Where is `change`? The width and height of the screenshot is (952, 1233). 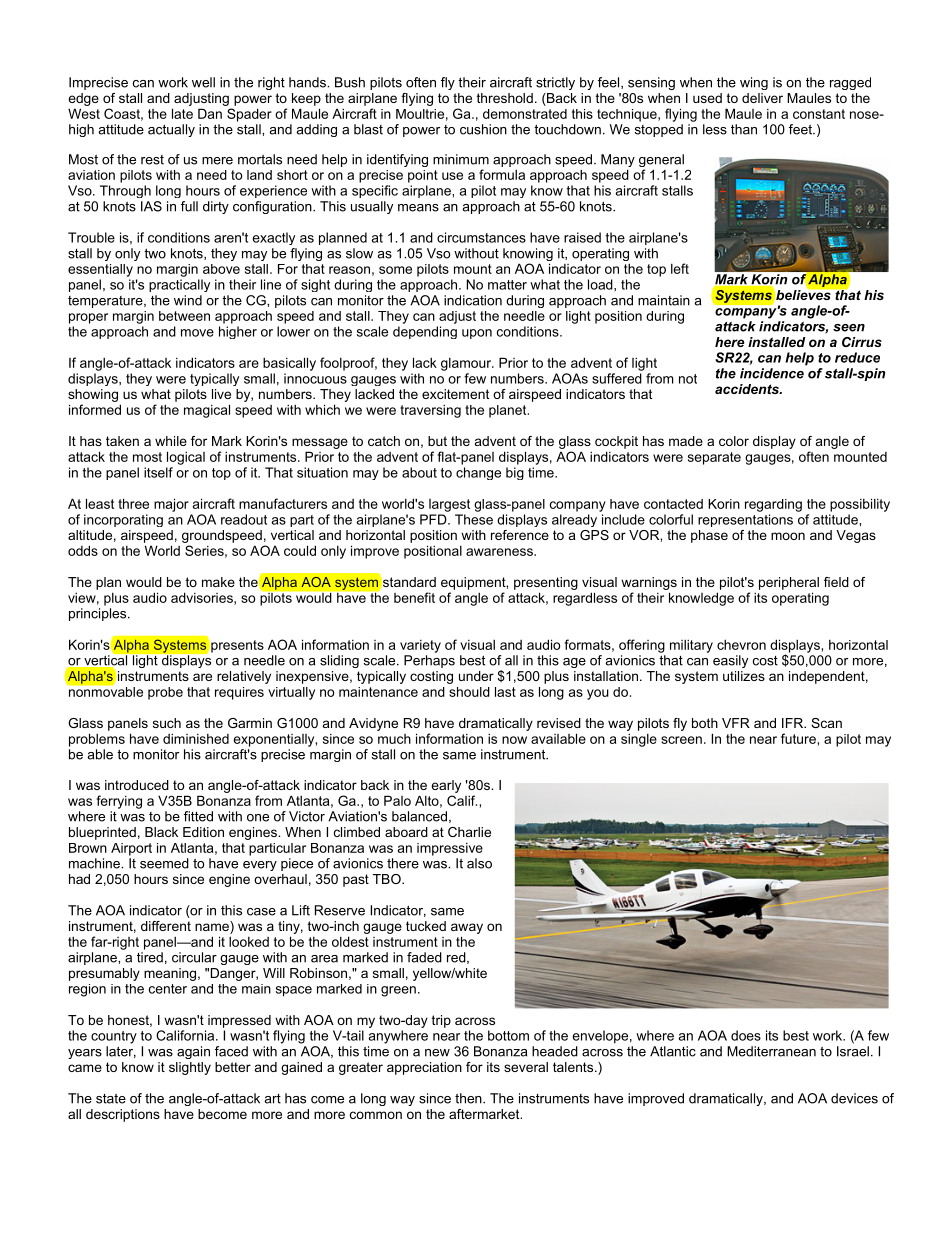 change is located at coordinates (478, 473).
